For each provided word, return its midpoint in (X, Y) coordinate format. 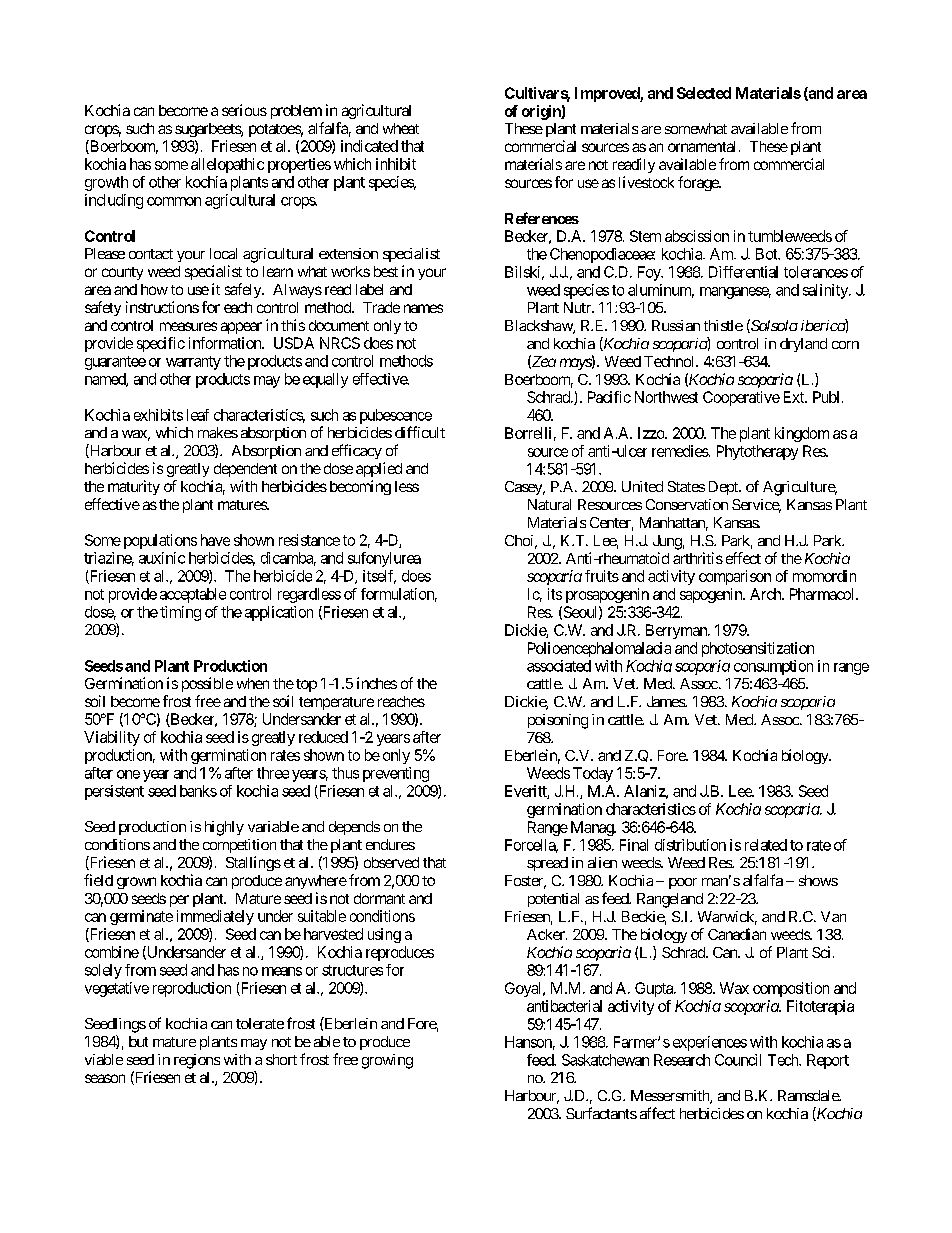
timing (180, 613)
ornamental (701, 146)
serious (244, 110)
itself (379, 577)
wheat (401, 128)
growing (387, 1061)
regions (197, 1061)
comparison (735, 577)
